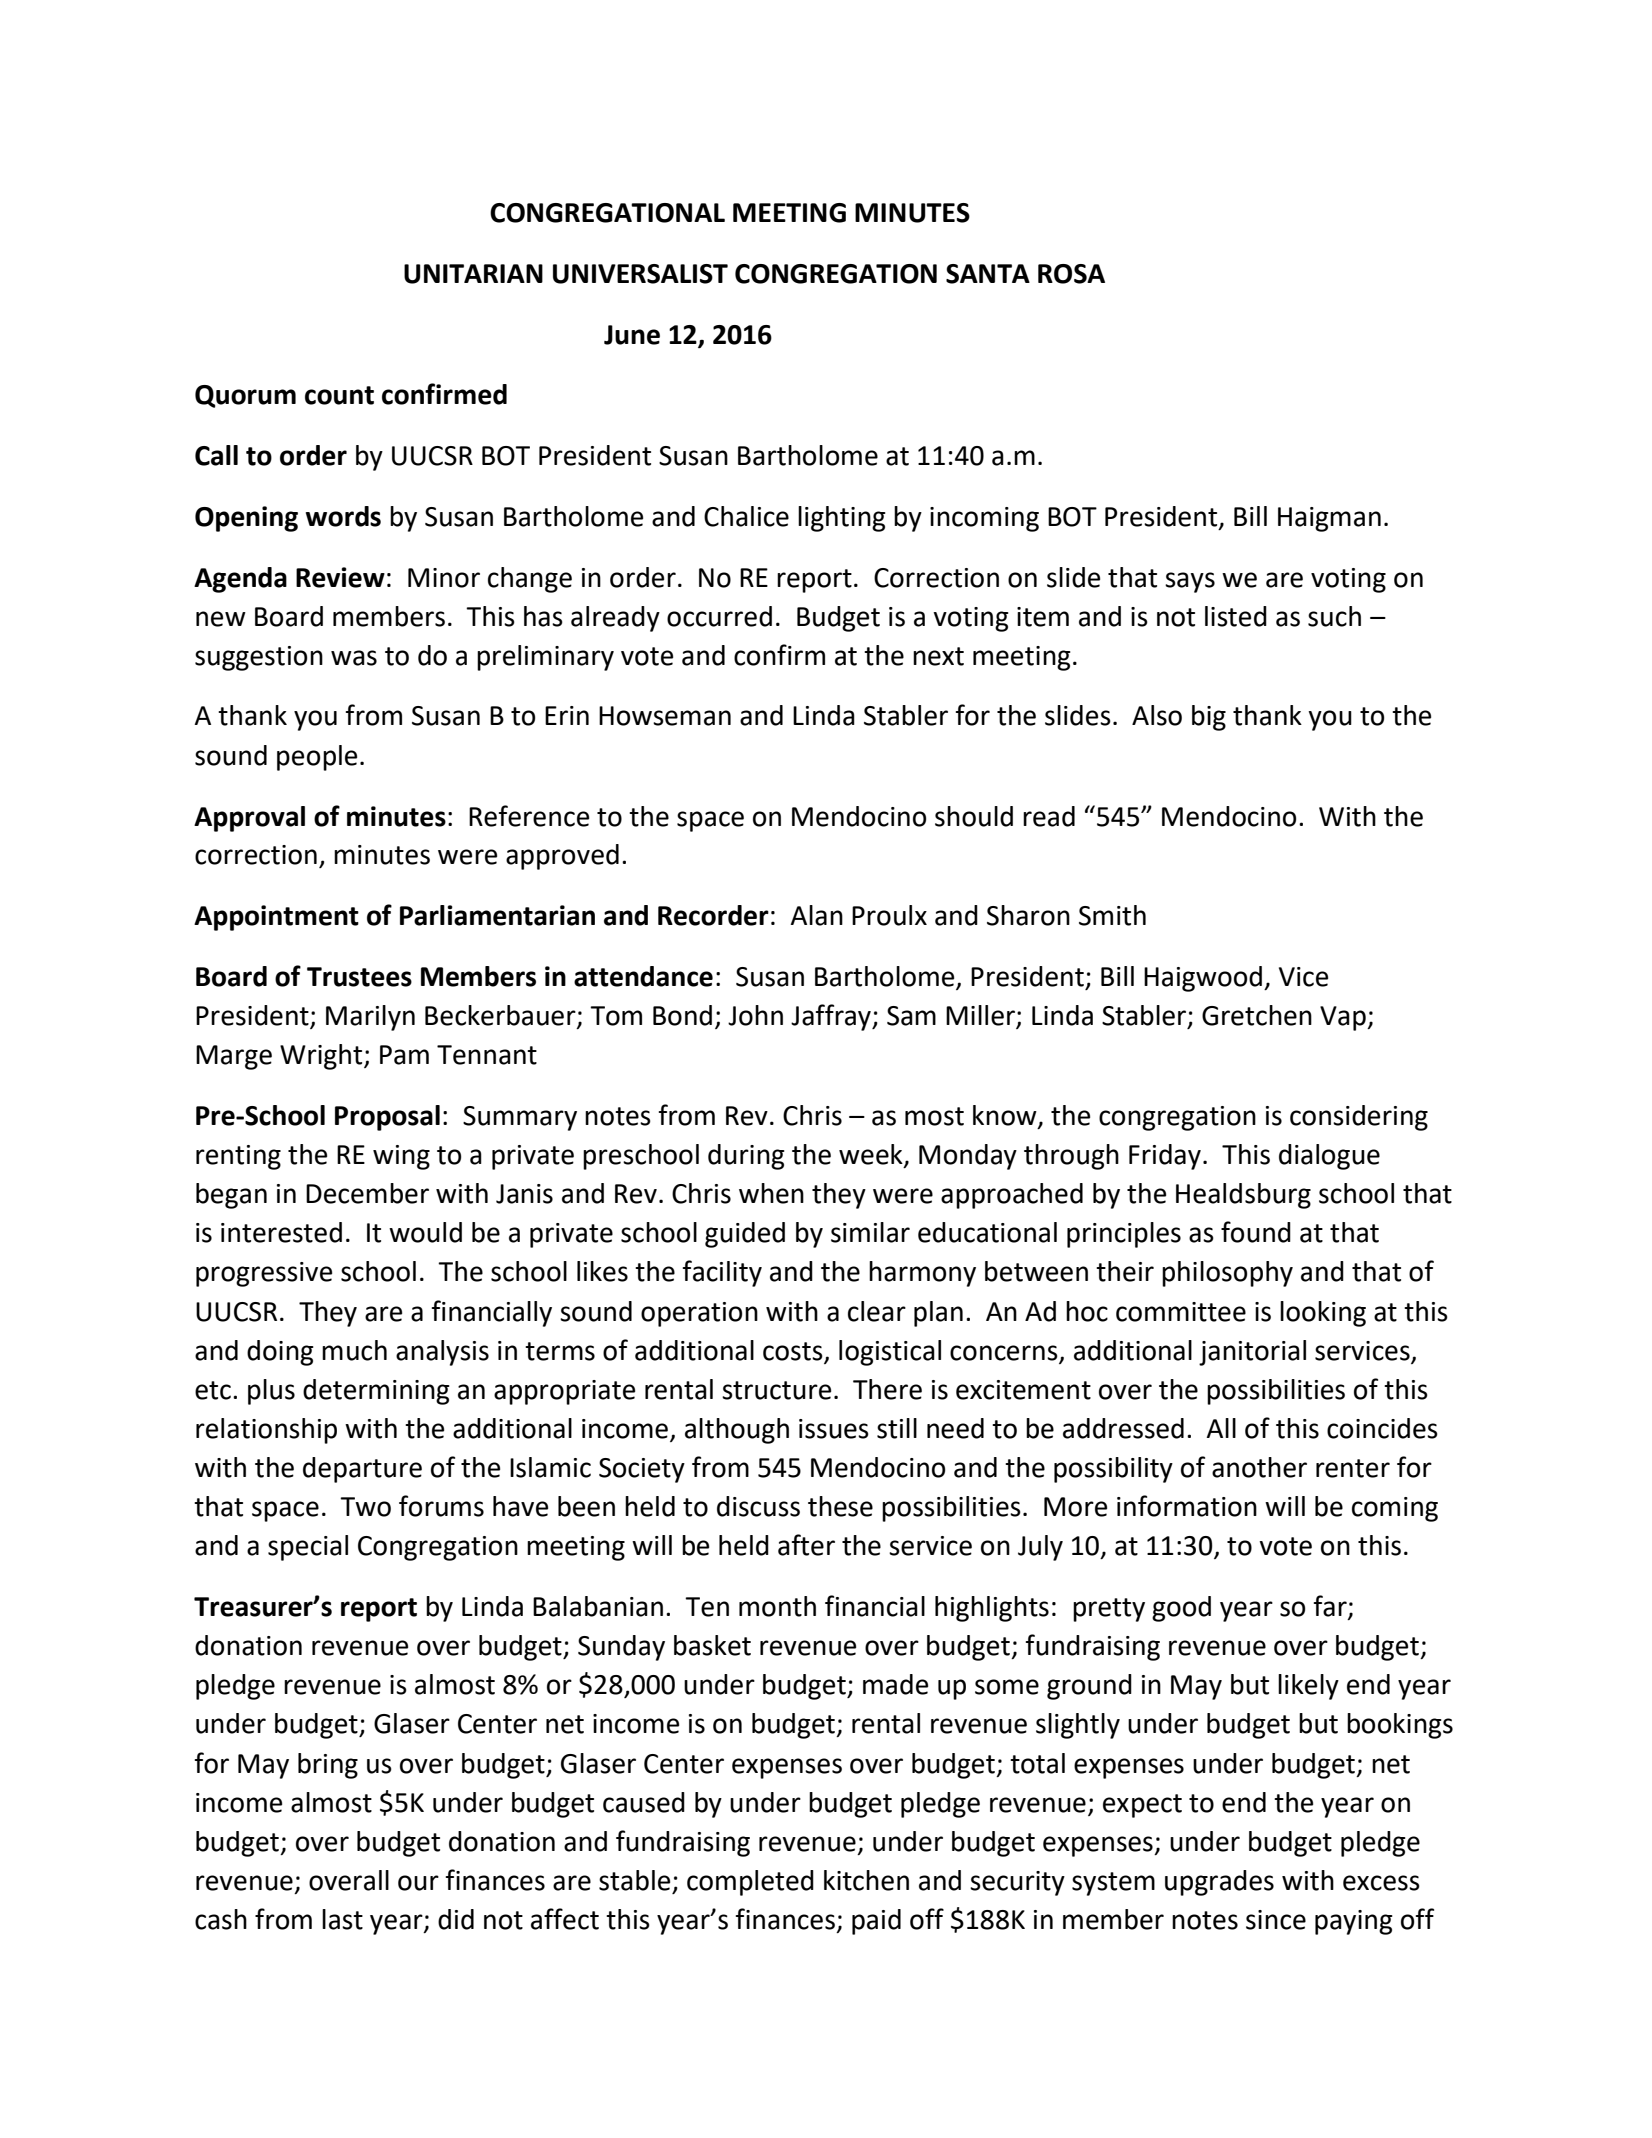 The width and height of the screenshot is (1652, 2138). What do you see at coordinates (719, 616) in the screenshot?
I see `occurred` at bounding box center [719, 616].
